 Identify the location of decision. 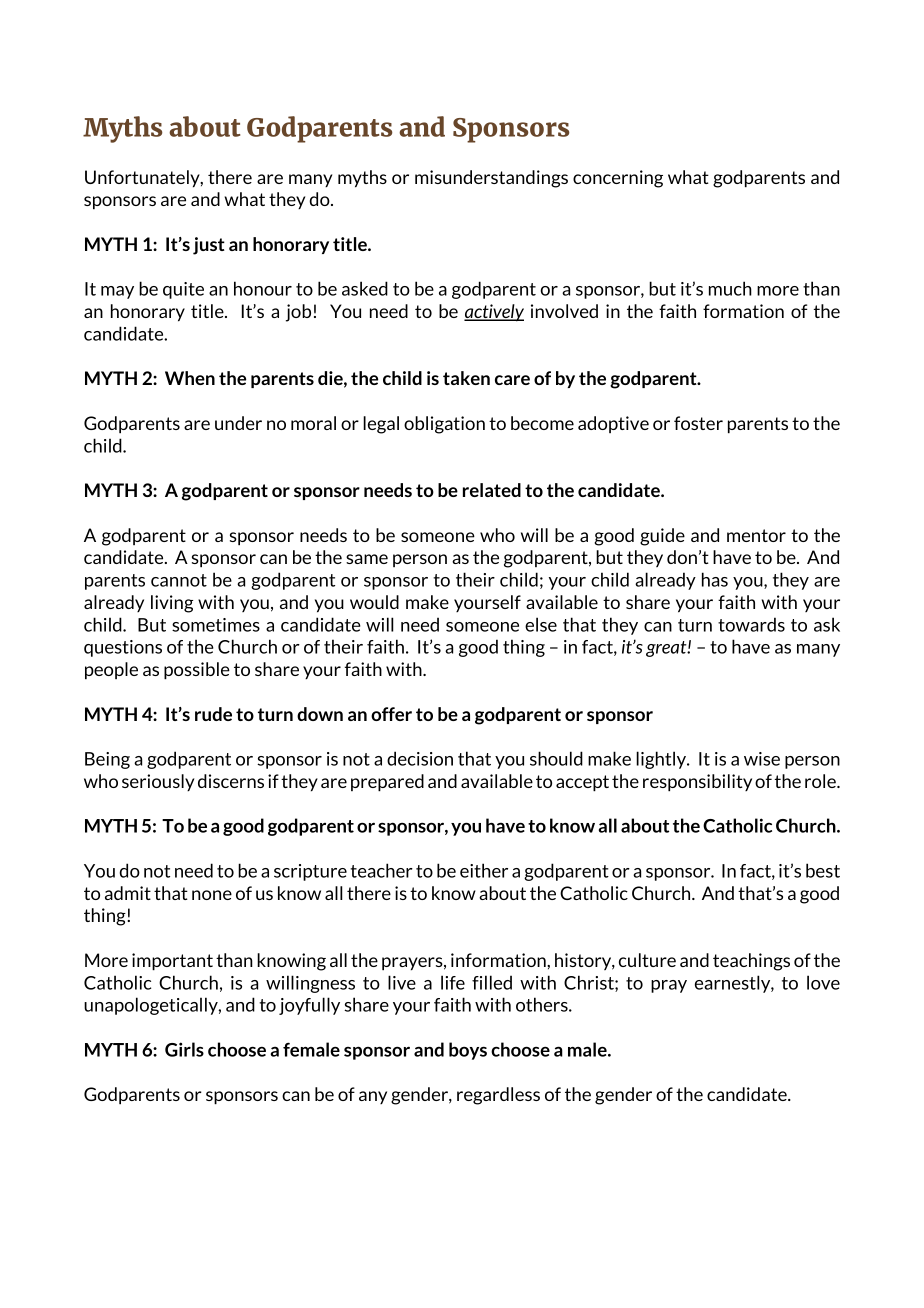
(420, 758).
